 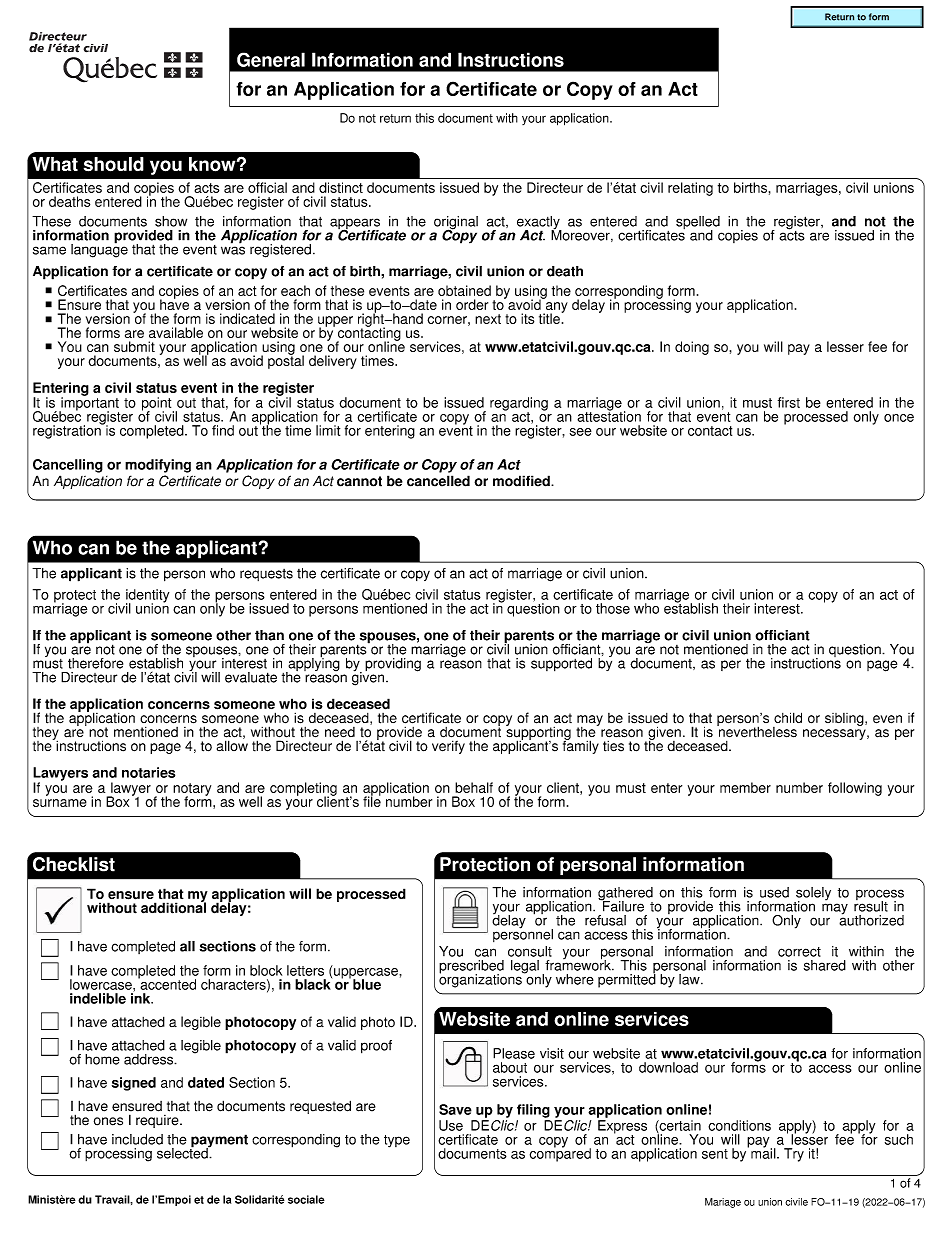 What do you see at coordinates (455, 1109) in the image?
I see `Save` at bounding box center [455, 1109].
